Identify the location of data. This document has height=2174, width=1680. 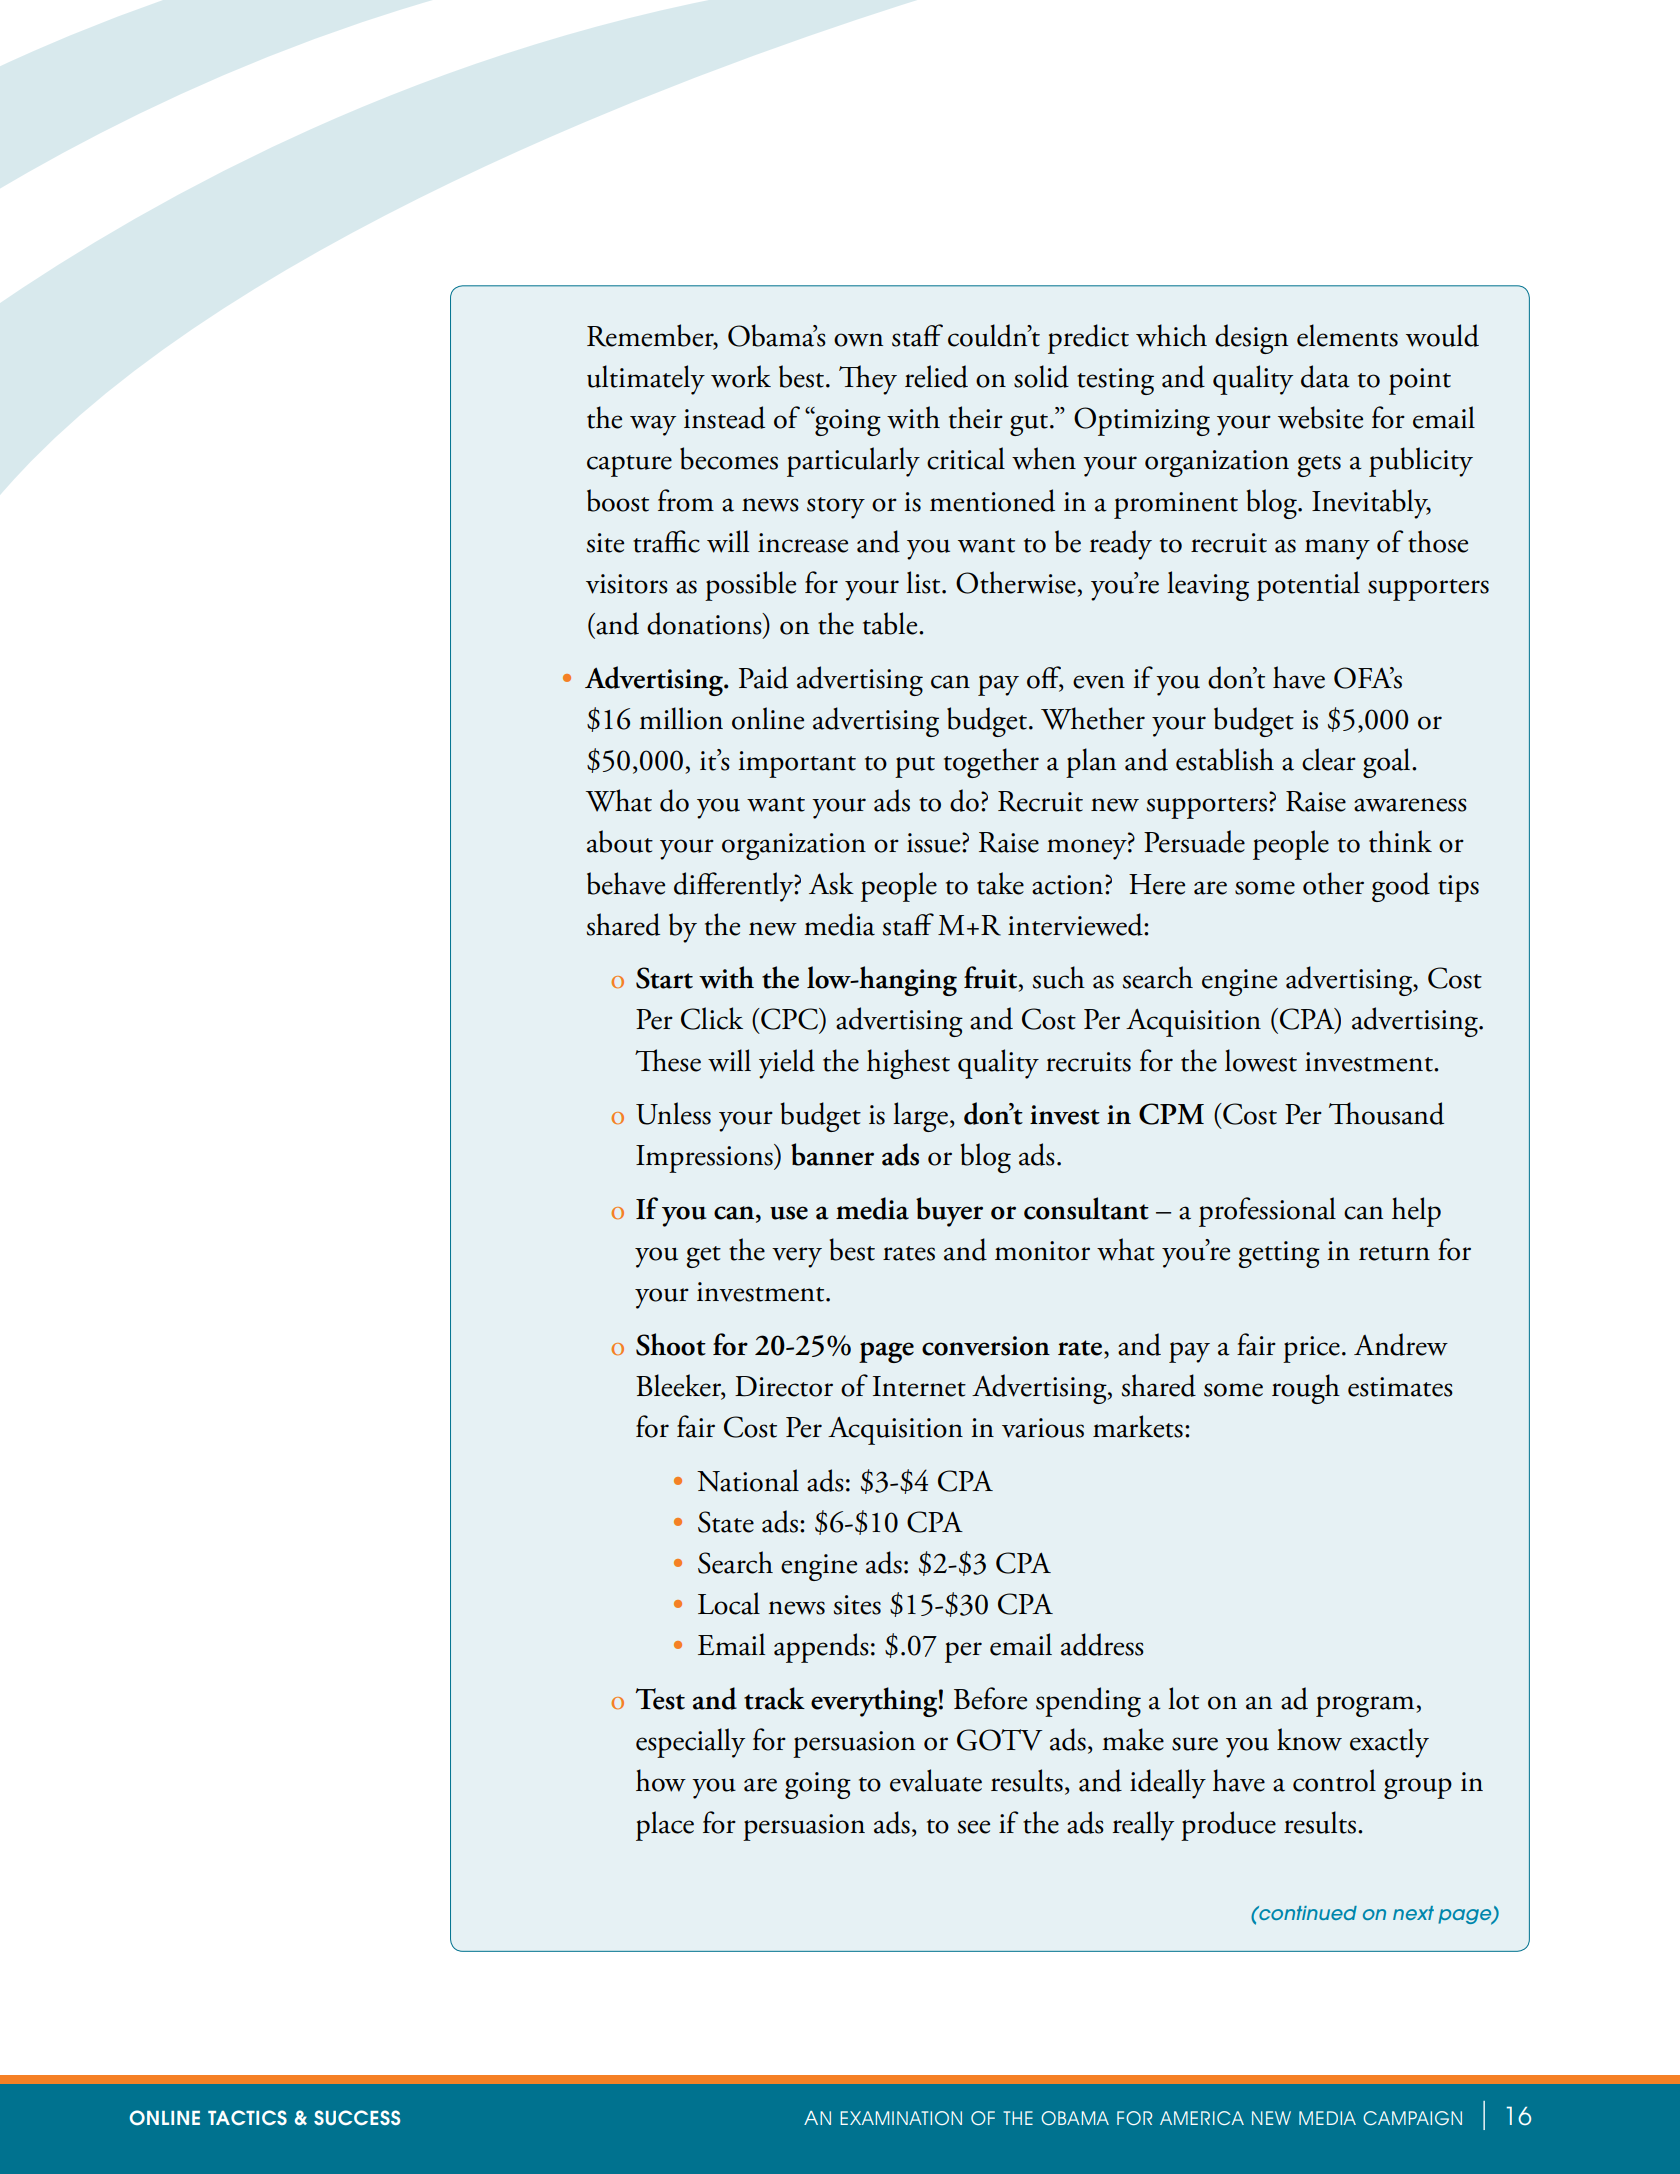
(1325, 376).
